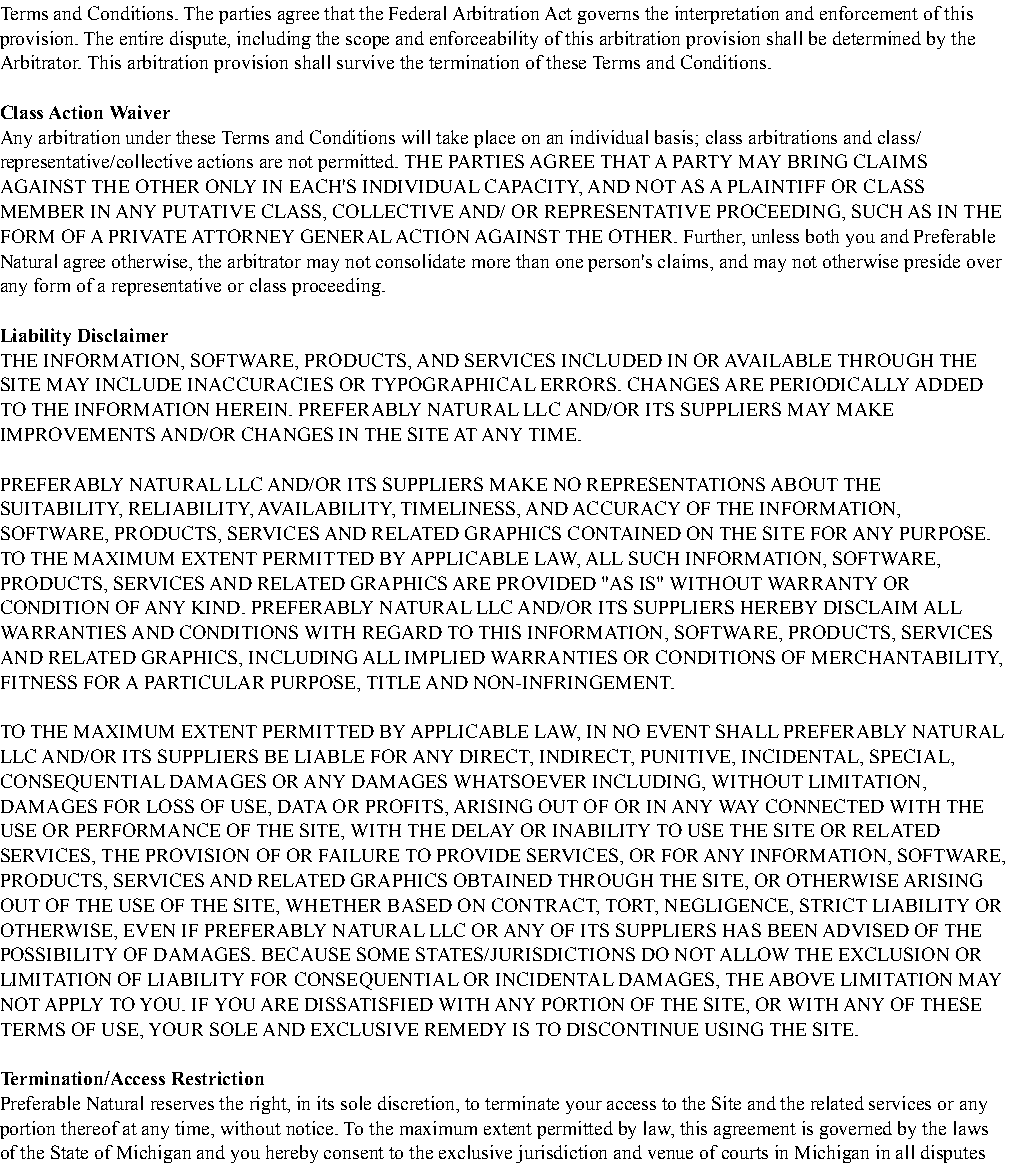 This screenshot has width=1010, height=1176. What do you see at coordinates (484, 40) in the screenshot?
I see `enforceability` at bounding box center [484, 40].
